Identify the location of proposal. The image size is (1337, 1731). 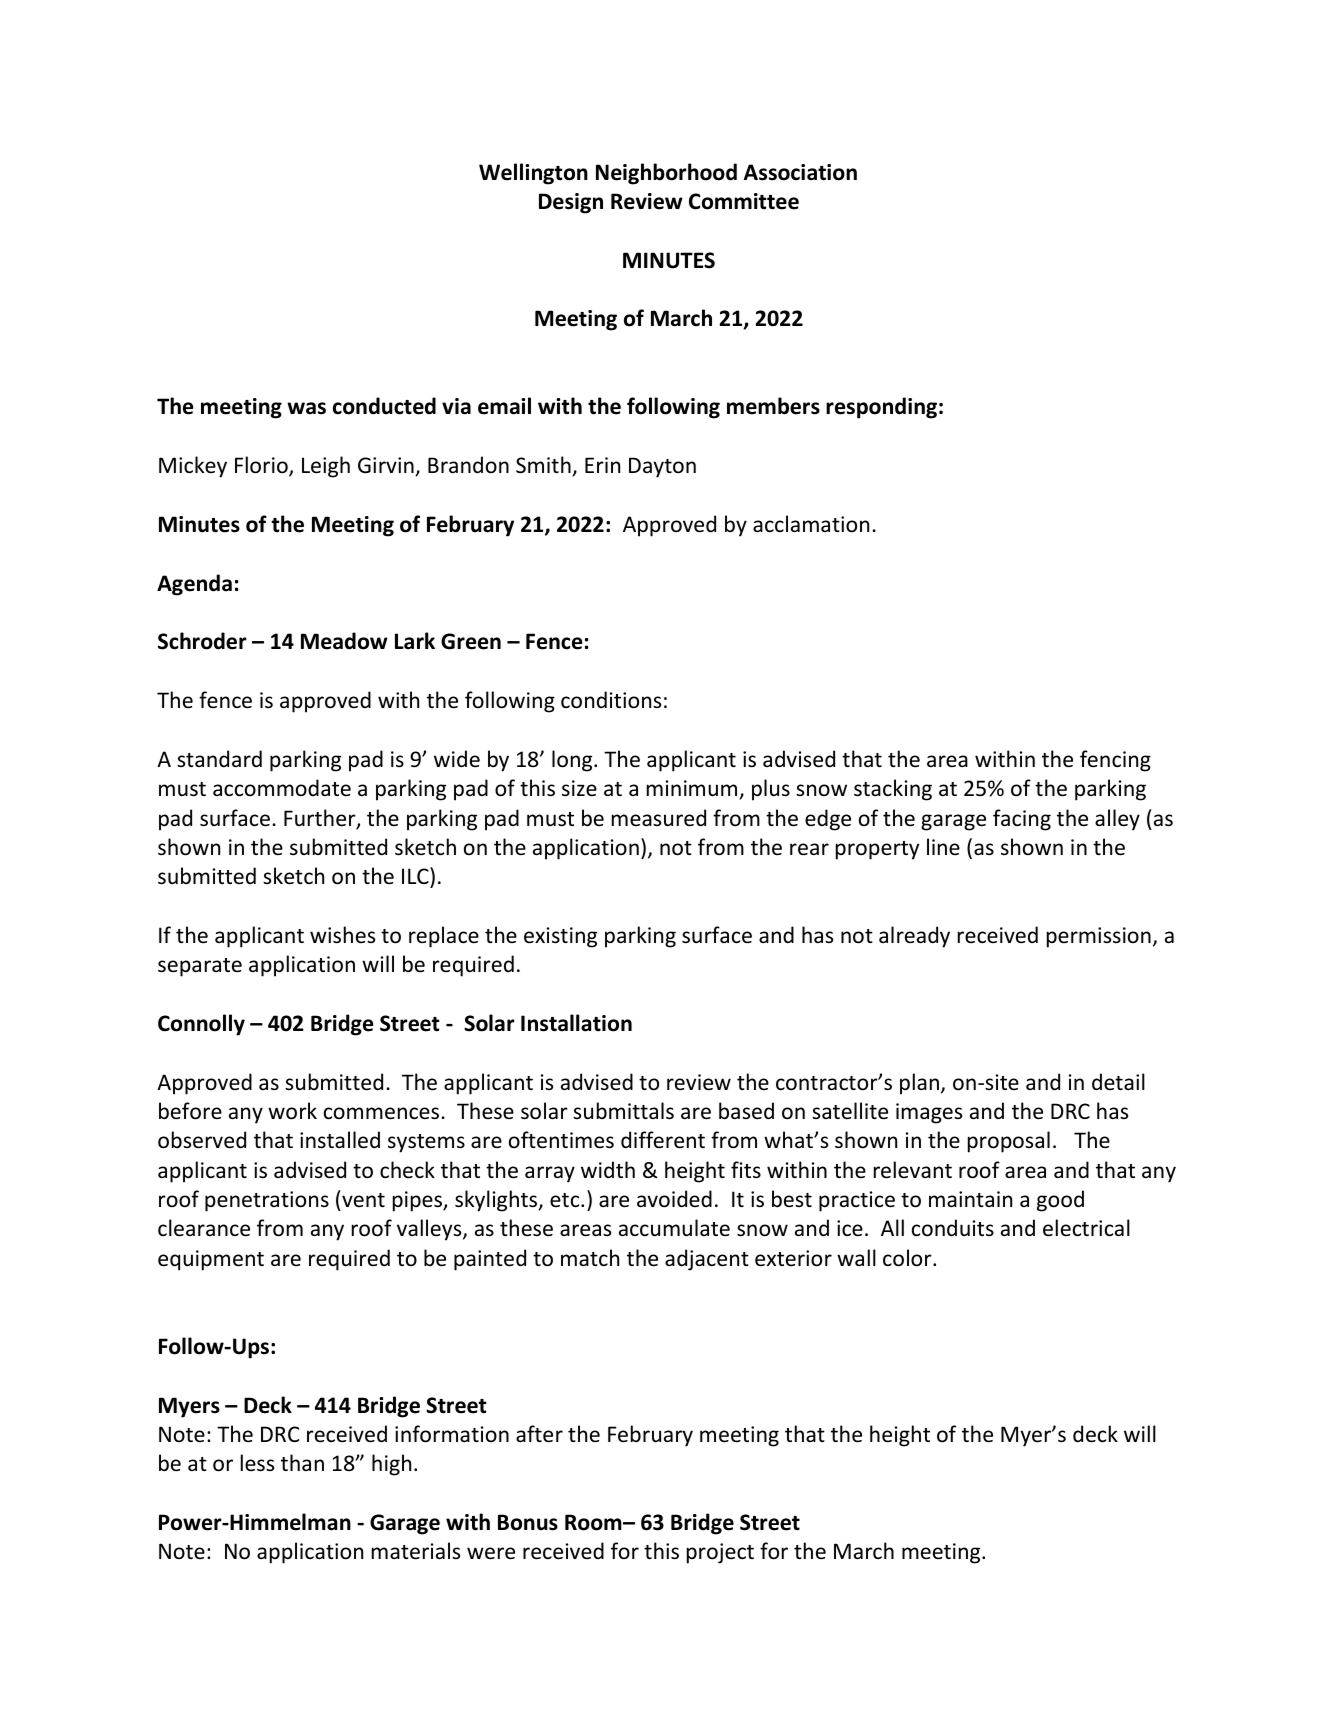
(1009, 1142).
